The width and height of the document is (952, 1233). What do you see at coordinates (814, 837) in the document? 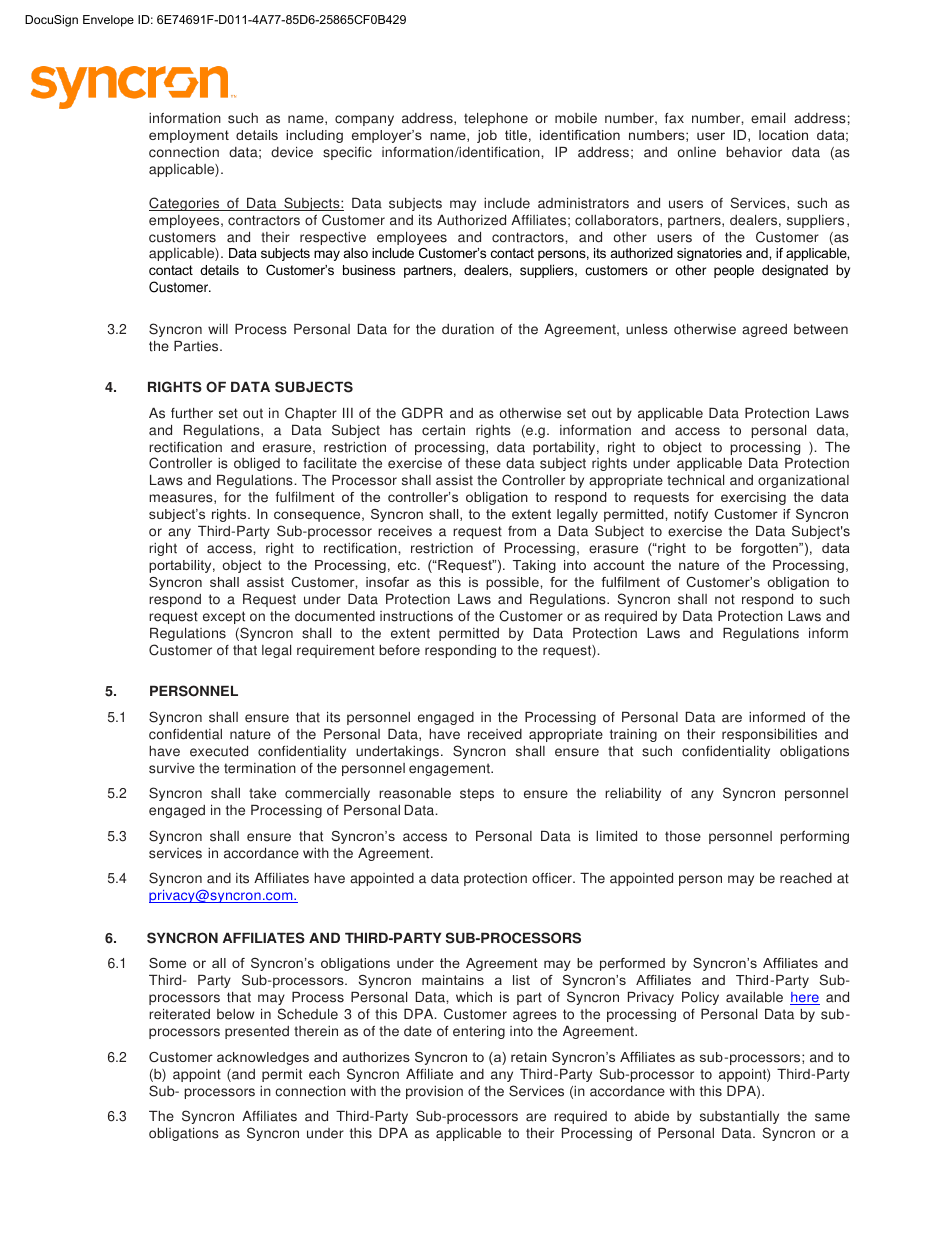
I see `performing` at bounding box center [814, 837].
